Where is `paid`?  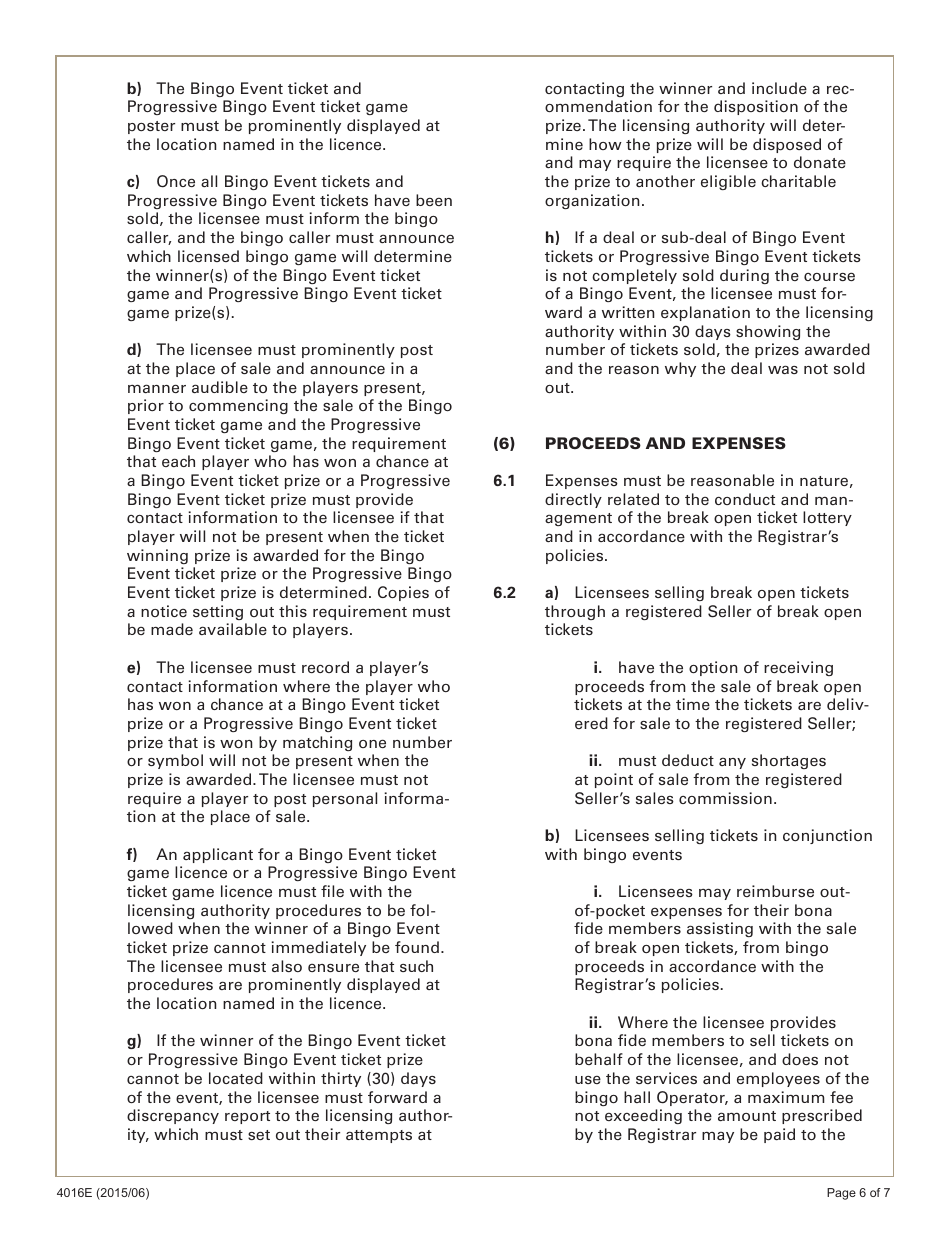 paid is located at coordinates (779, 1135).
